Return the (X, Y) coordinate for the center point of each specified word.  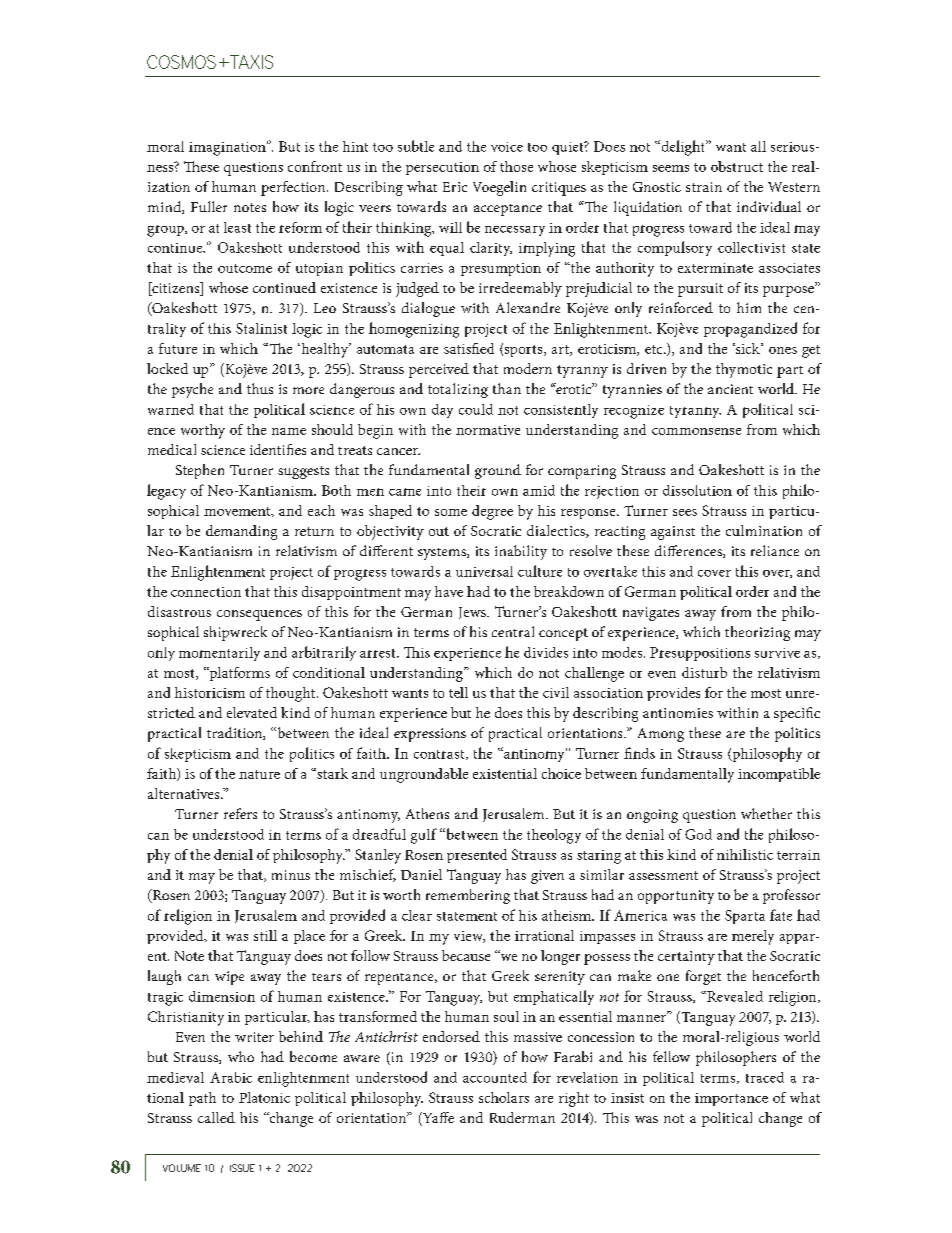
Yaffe (437, 1119)
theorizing (757, 633)
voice (507, 147)
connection (206, 592)
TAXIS (250, 62)
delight (683, 148)
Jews (473, 613)
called (216, 1117)
